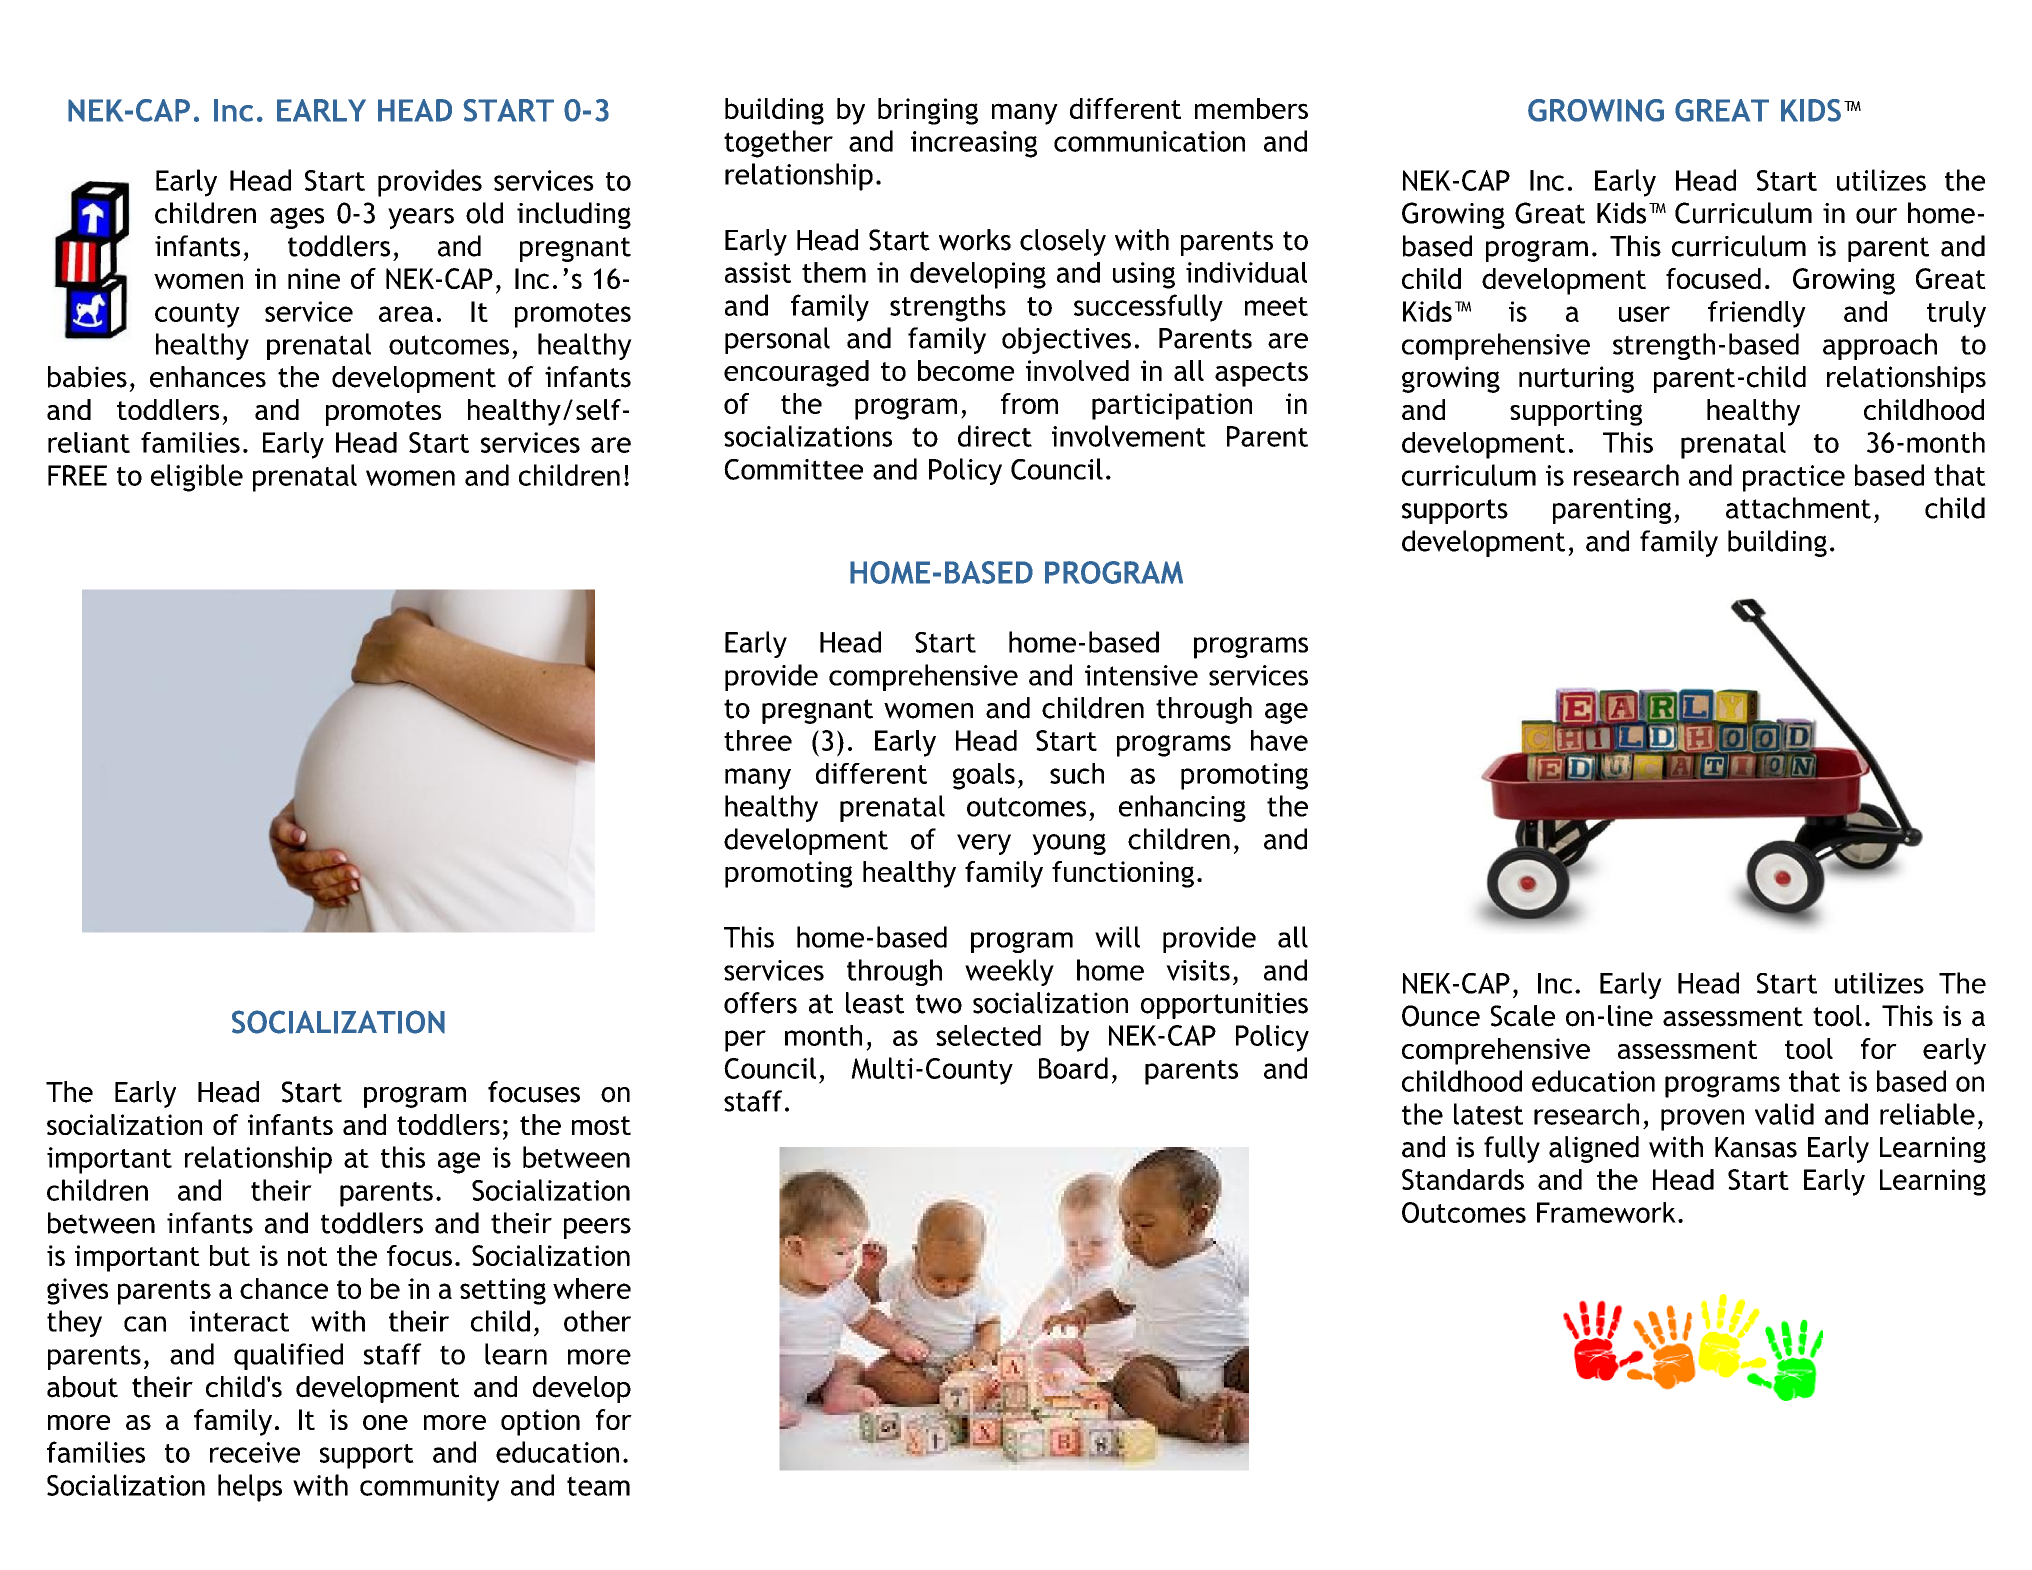 Image resolution: width=2032 pixels, height=1570 pixels. What do you see at coordinates (297, 218) in the screenshot?
I see `ages` at bounding box center [297, 218].
